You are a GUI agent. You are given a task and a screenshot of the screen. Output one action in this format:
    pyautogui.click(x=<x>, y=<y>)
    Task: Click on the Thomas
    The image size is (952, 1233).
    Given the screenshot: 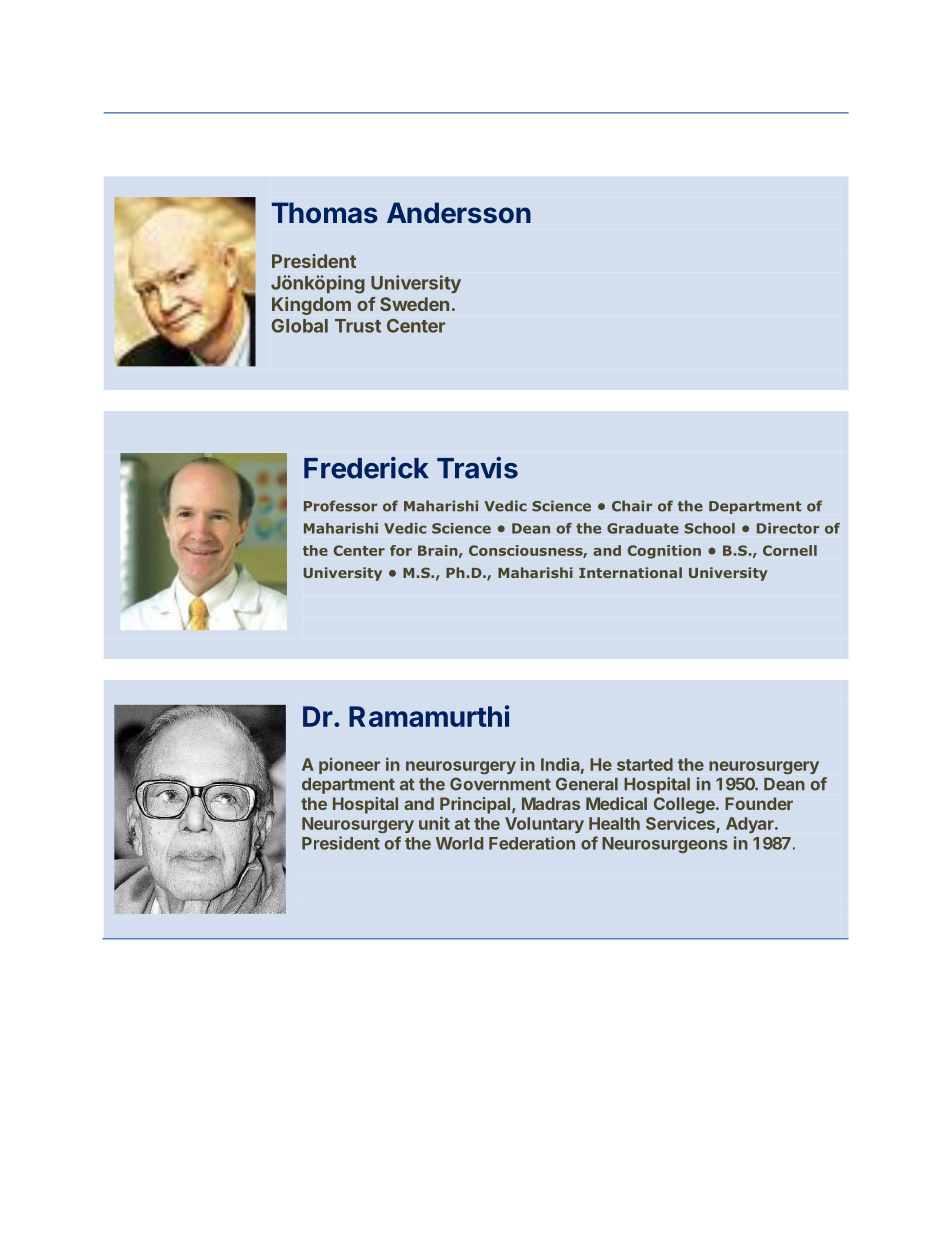 What is the action you would take?
    pyautogui.click(x=325, y=213)
